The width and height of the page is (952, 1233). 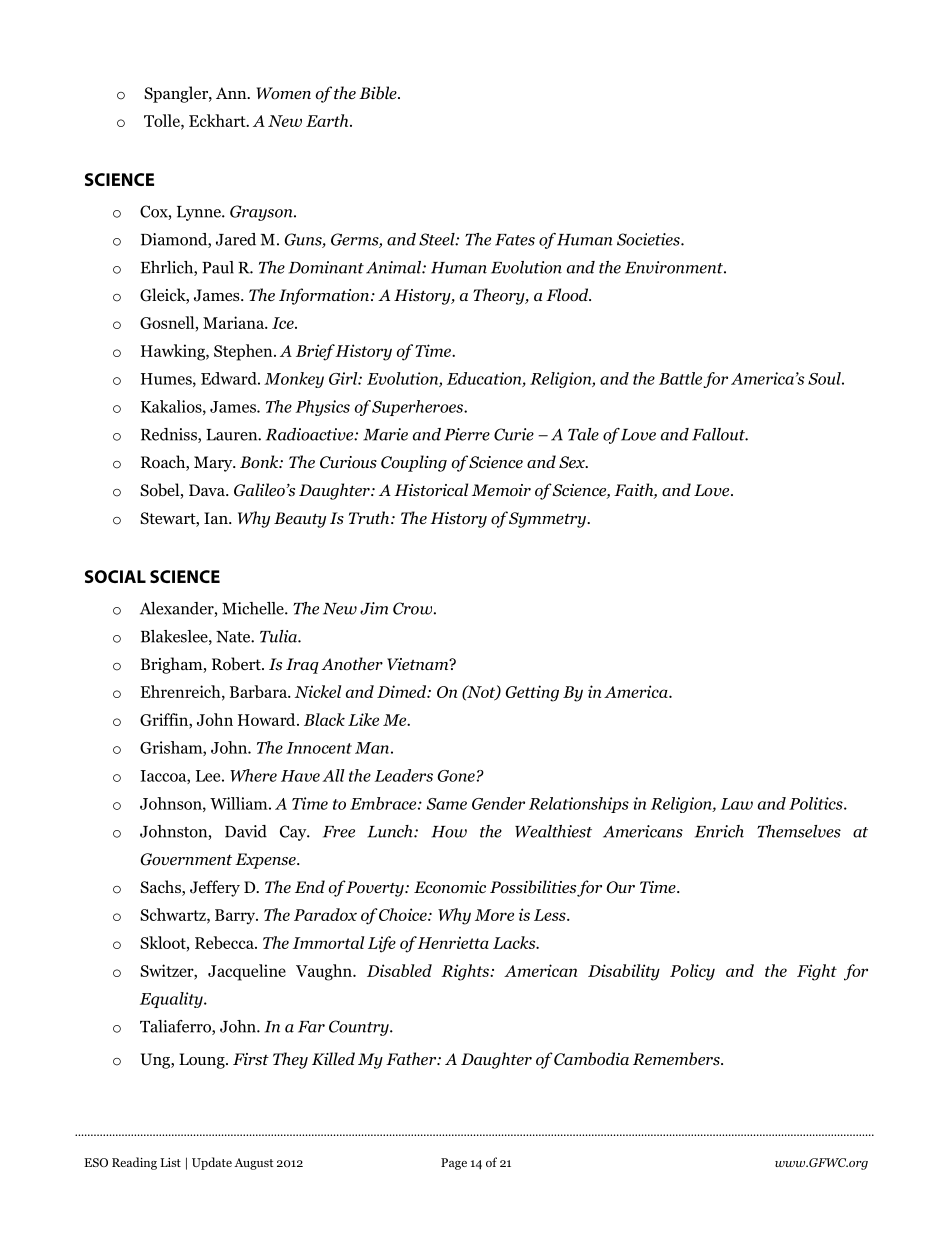 I want to click on Bible, so click(x=379, y=93).
